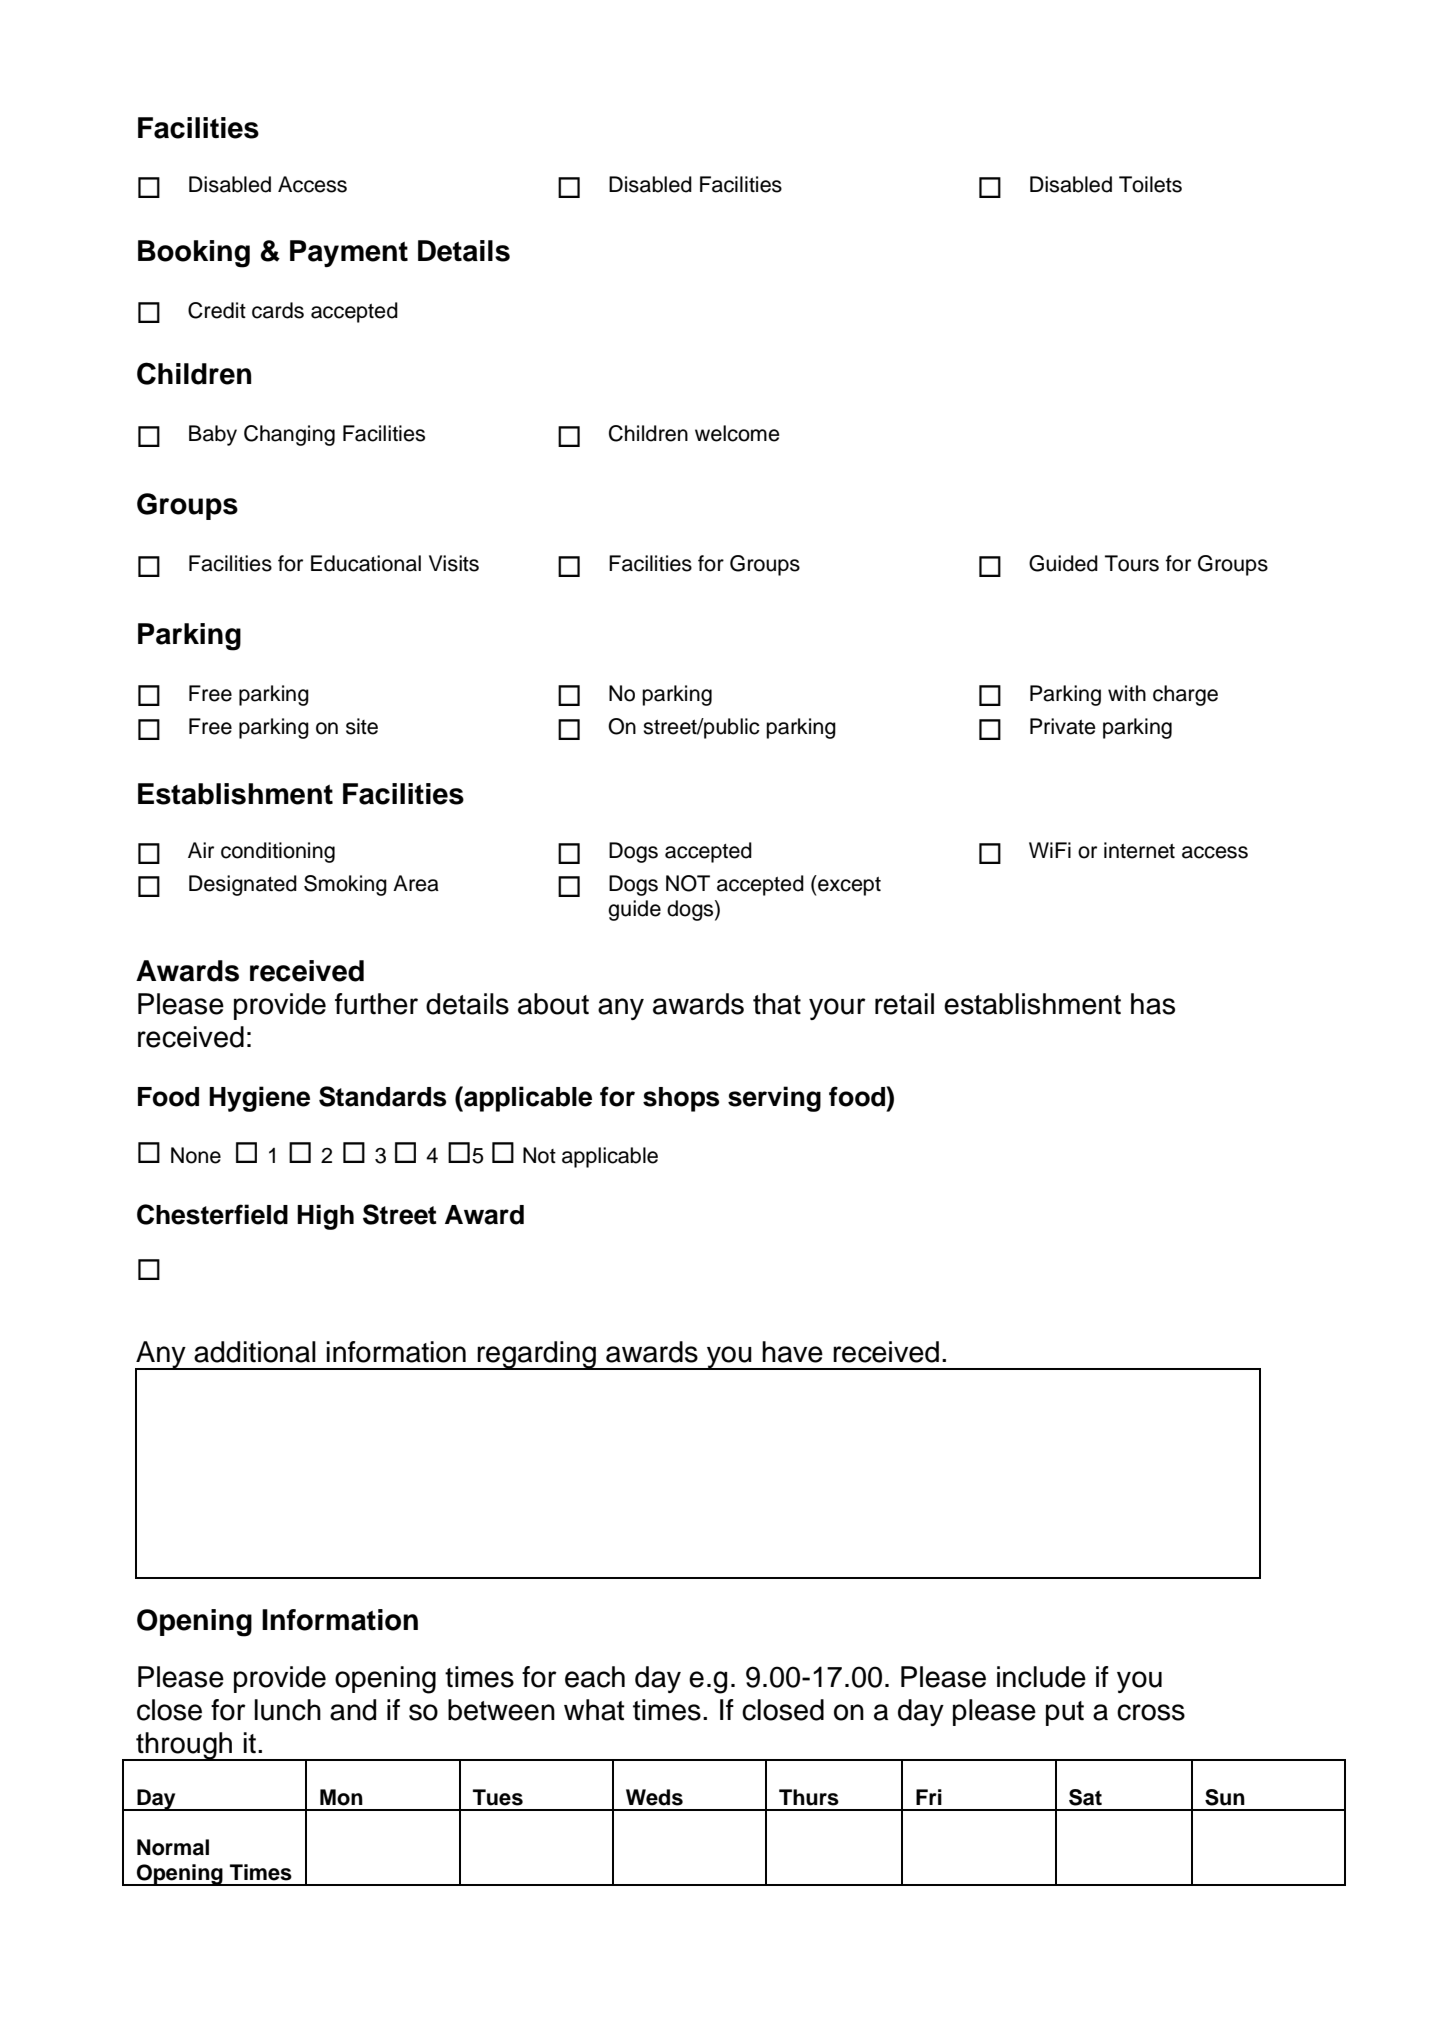 Image resolution: width=1430 pixels, height=2022 pixels. Describe the element at coordinates (1150, 184) in the document. I see `Toilets` at that location.
